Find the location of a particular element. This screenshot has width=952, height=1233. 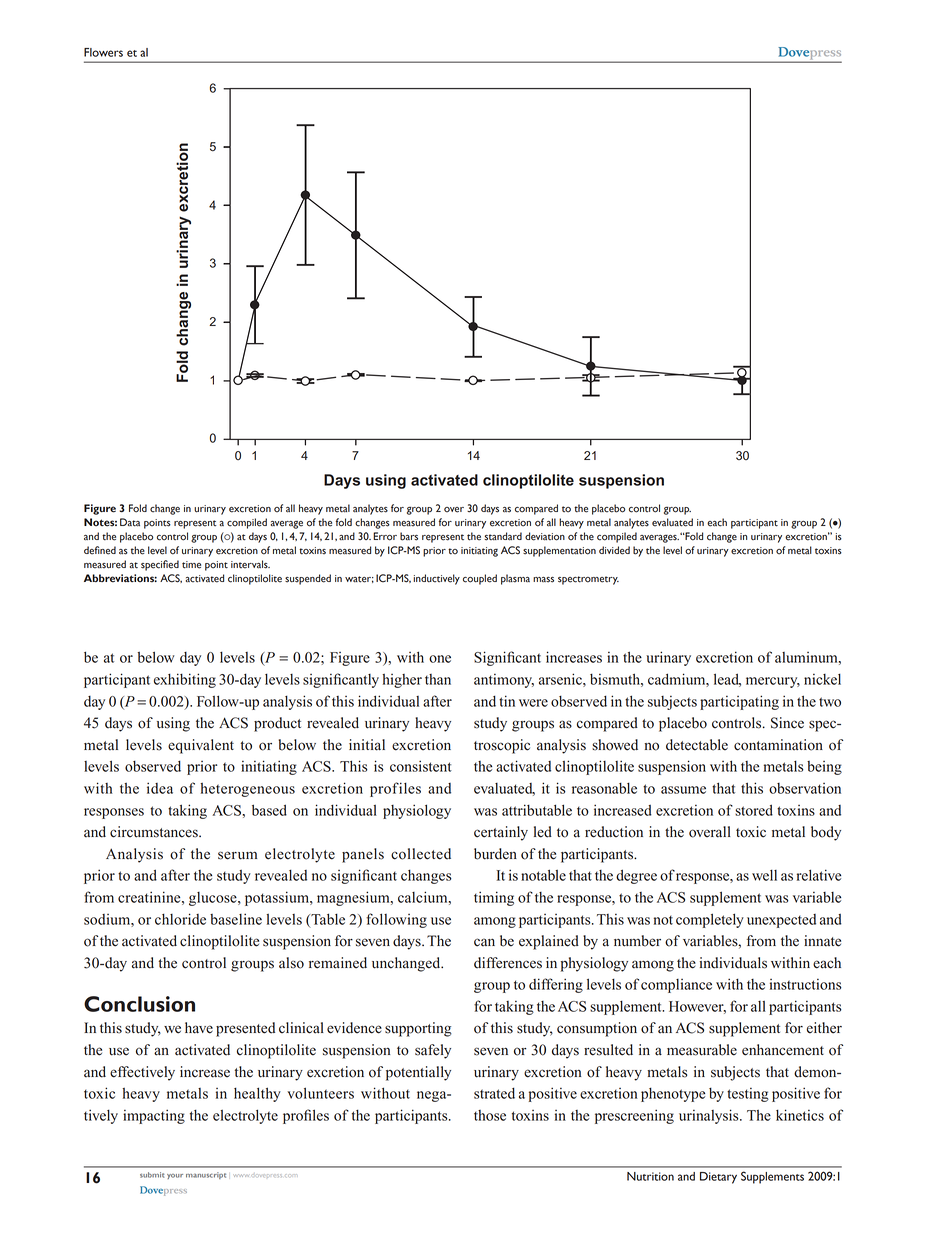

bars is located at coordinates (409, 536).
